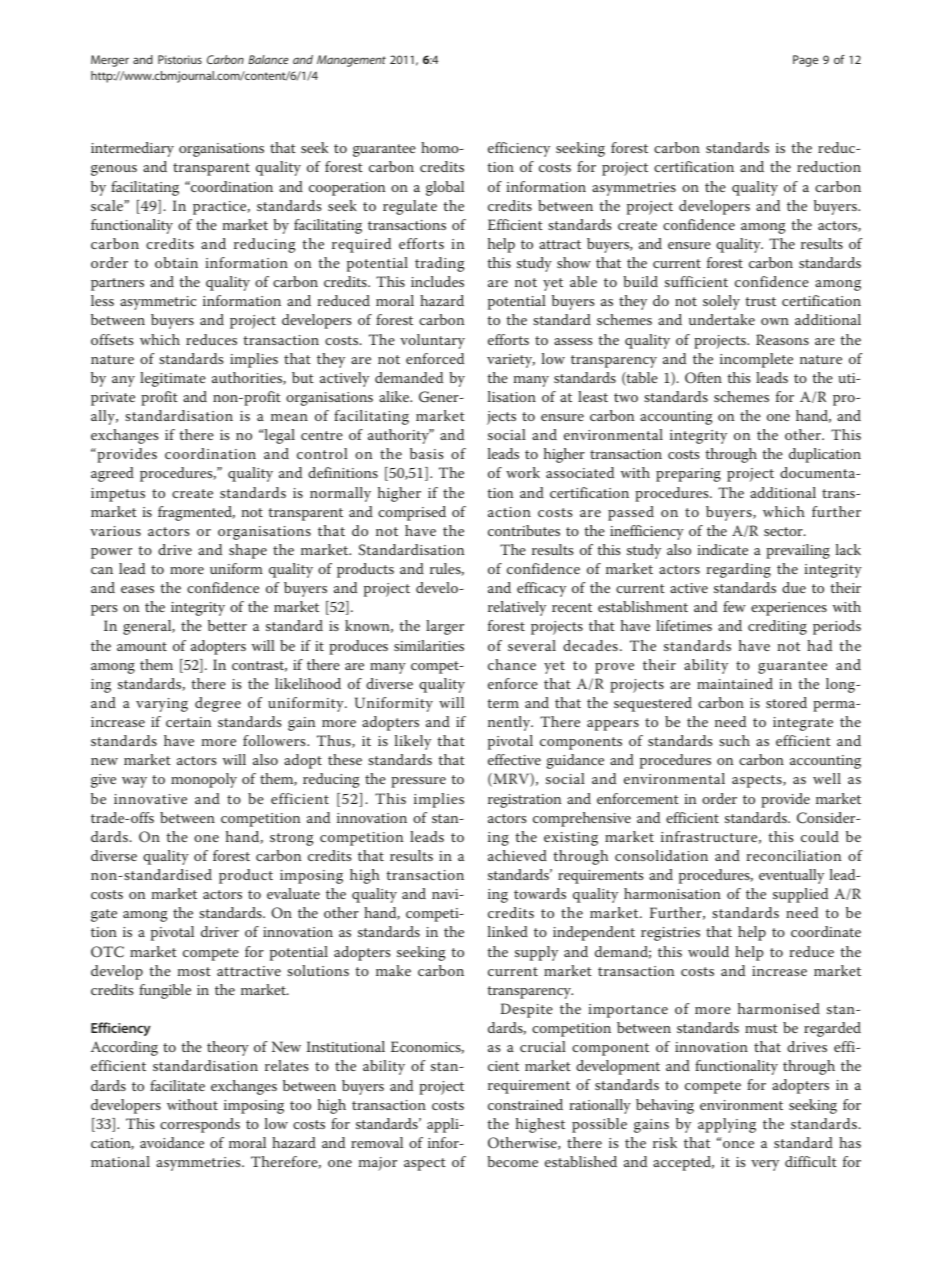 The width and height of the screenshot is (952, 1270). Describe the element at coordinates (805, 61) in the screenshot. I see `Page` at that location.
